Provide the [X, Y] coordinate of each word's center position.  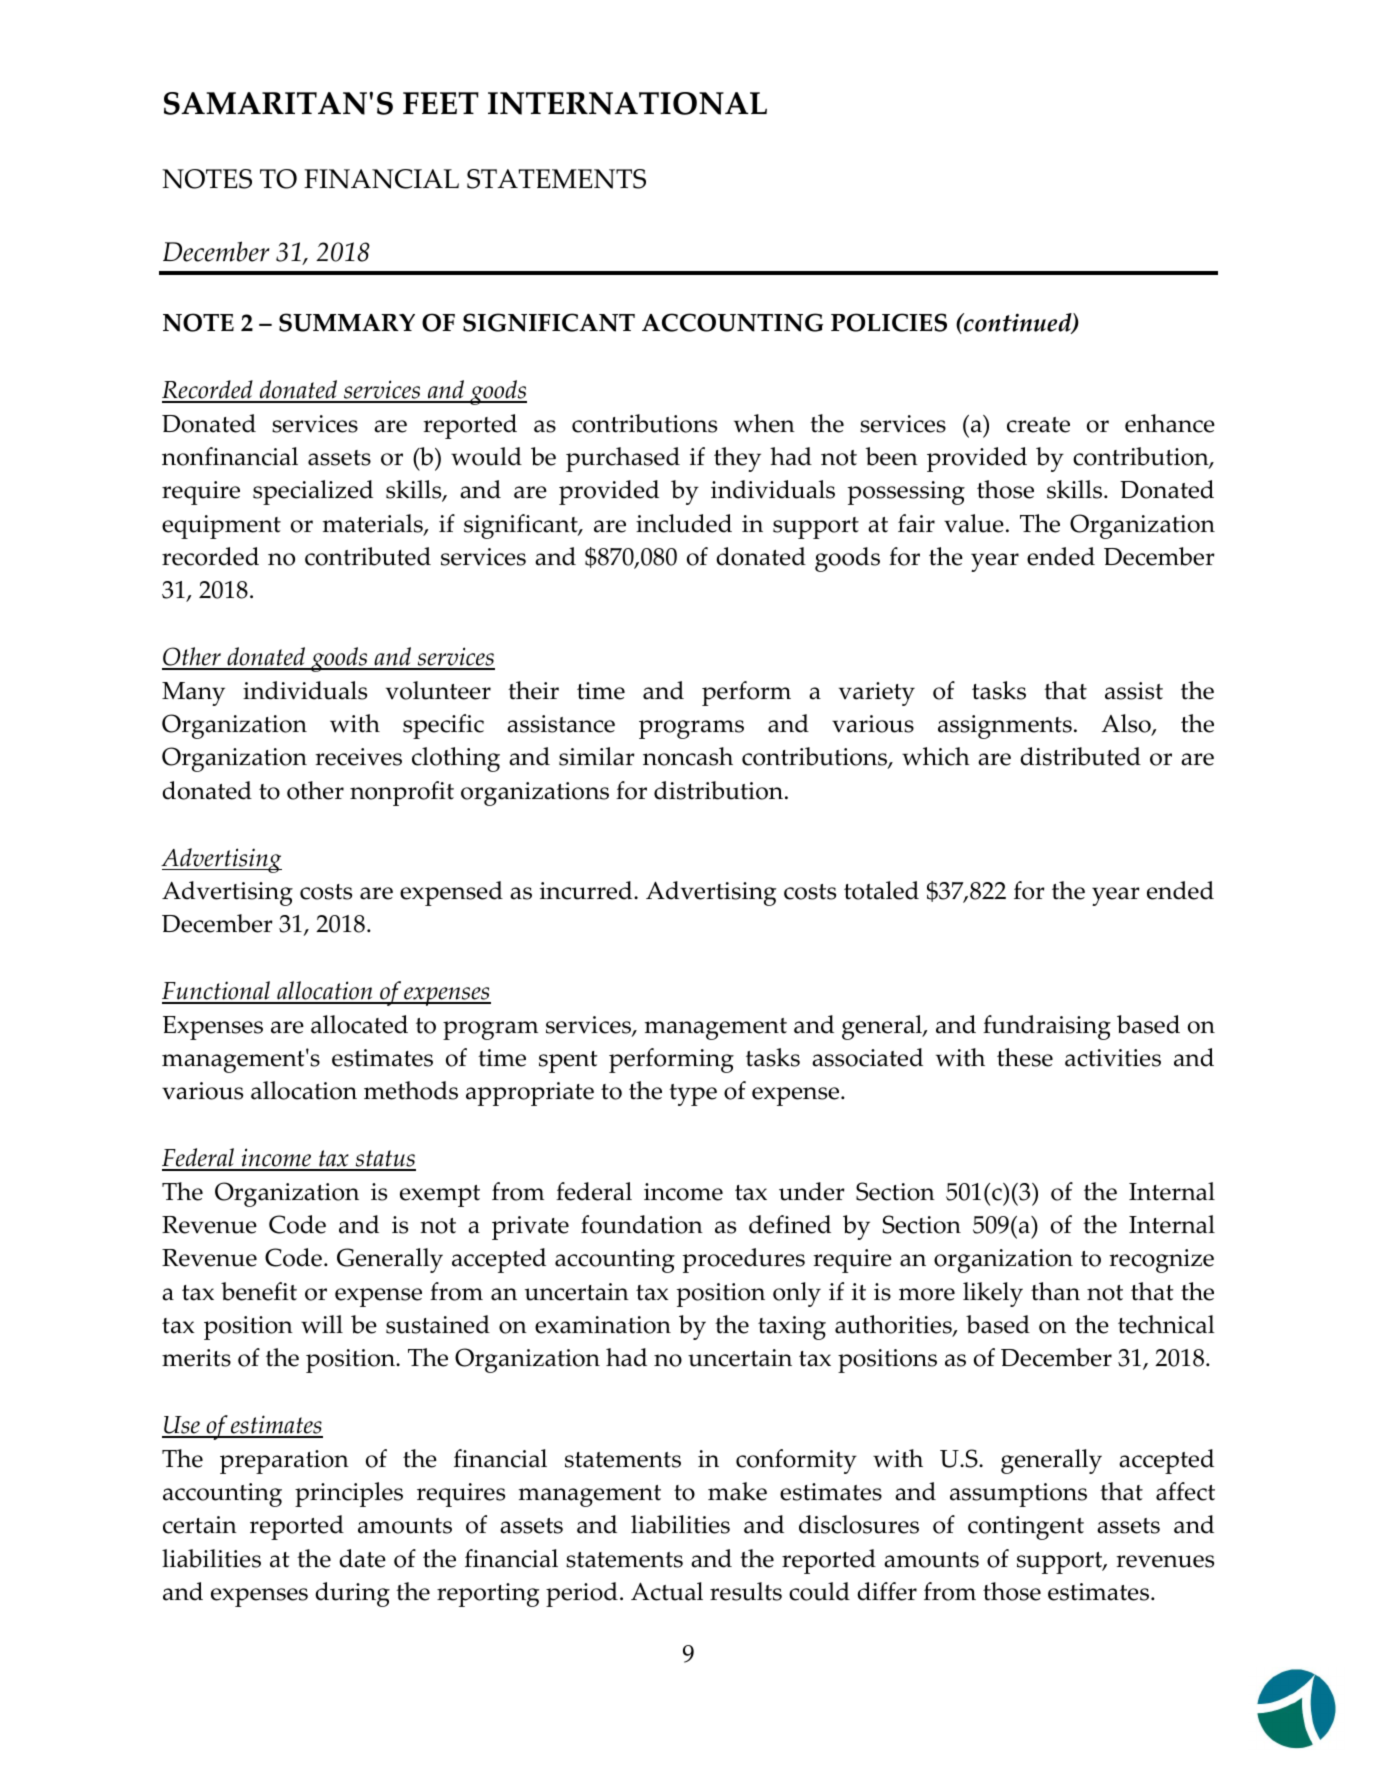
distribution [720, 790]
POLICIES [889, 322]
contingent [1026, 1528]
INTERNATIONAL [627, 103]
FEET [441, 103]
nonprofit [402, 793]
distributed [1080, 756]
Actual [667, 1591]
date [362, 1558]
